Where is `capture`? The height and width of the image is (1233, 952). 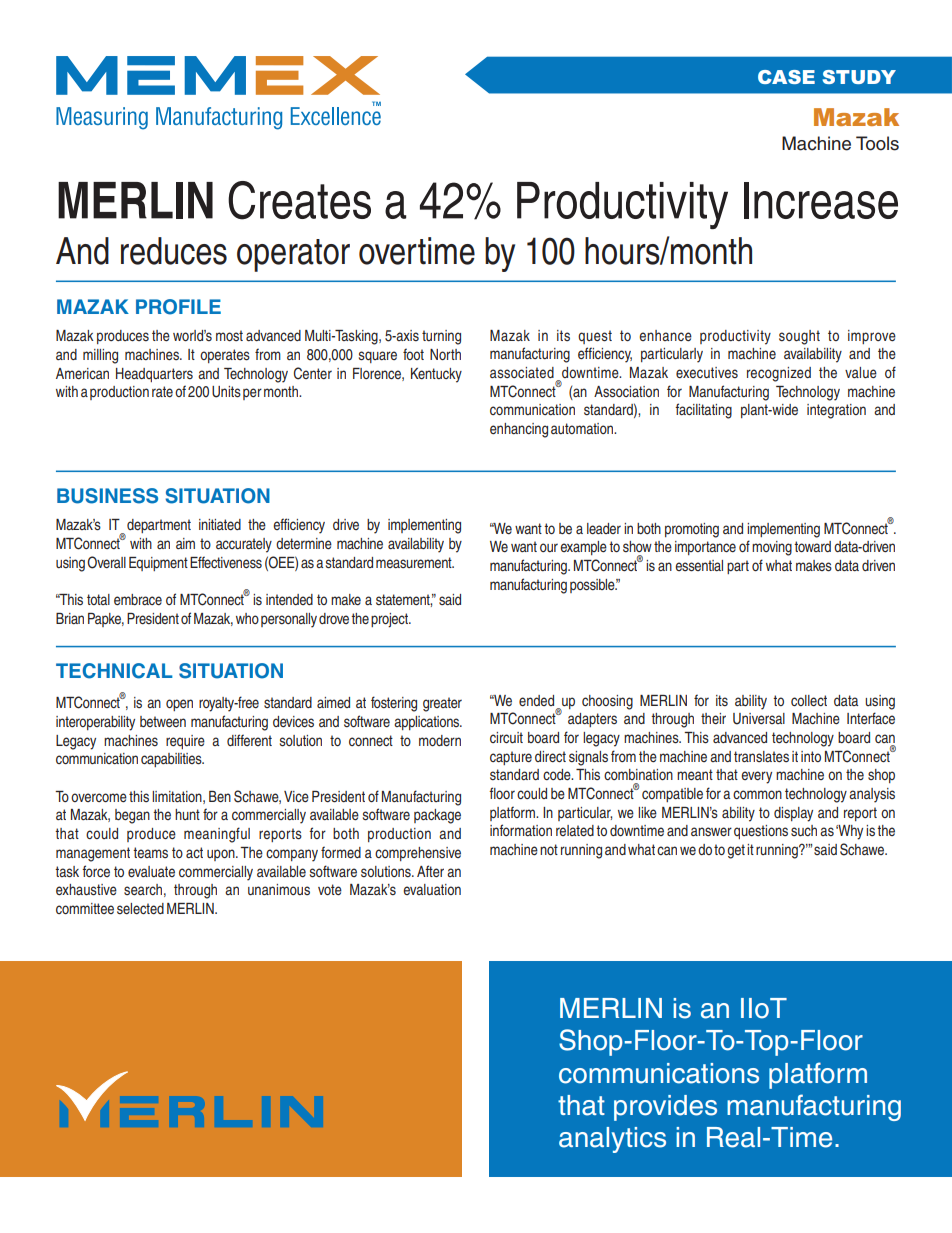 capture is located at coordinates (511, 758).
